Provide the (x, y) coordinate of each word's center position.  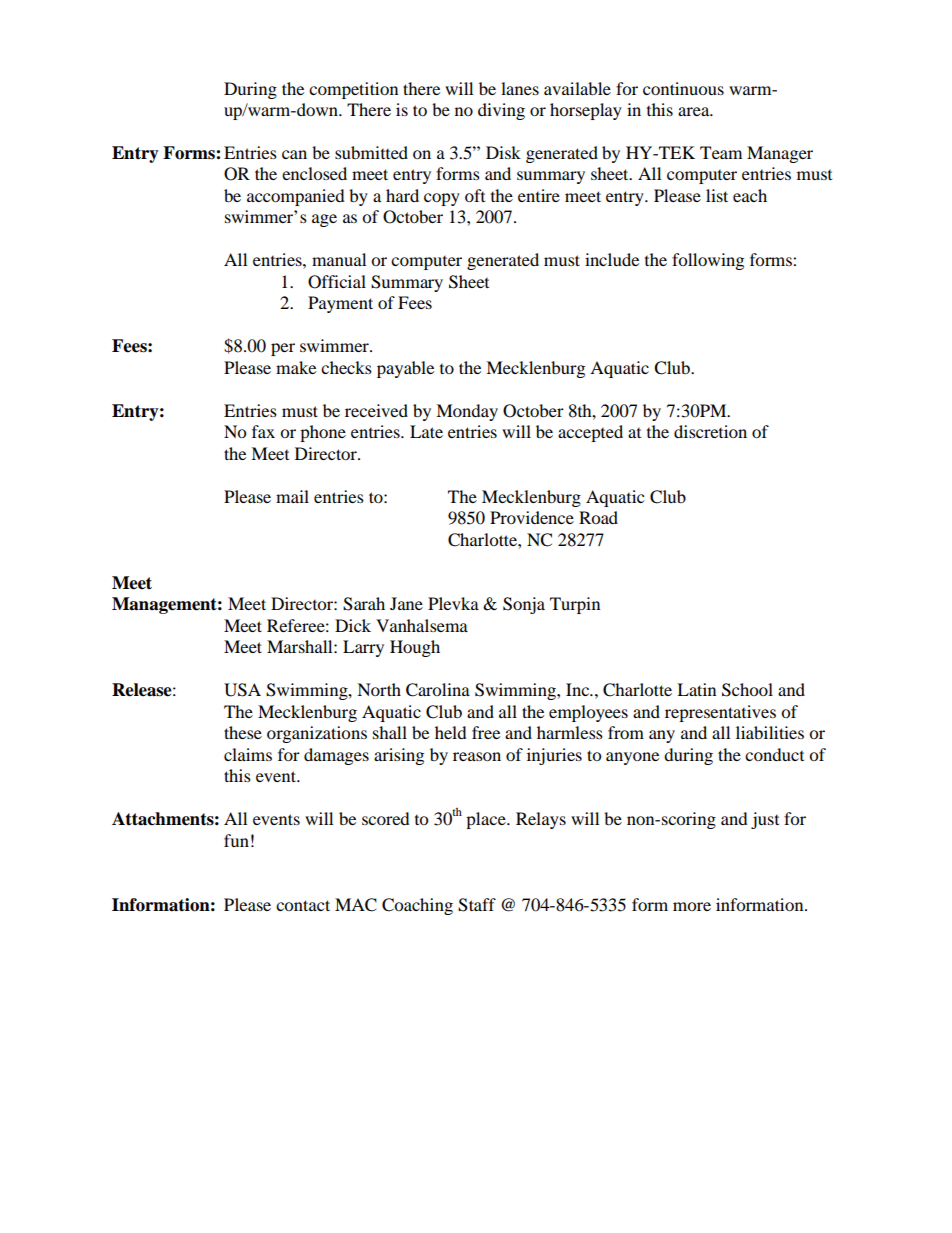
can (294, 154)
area (695, 111)
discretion (710, 431)
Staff (477, 905)
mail (292, 496)
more (692, 906)
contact (303, 905)
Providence (532, 517)
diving (501, 111)
